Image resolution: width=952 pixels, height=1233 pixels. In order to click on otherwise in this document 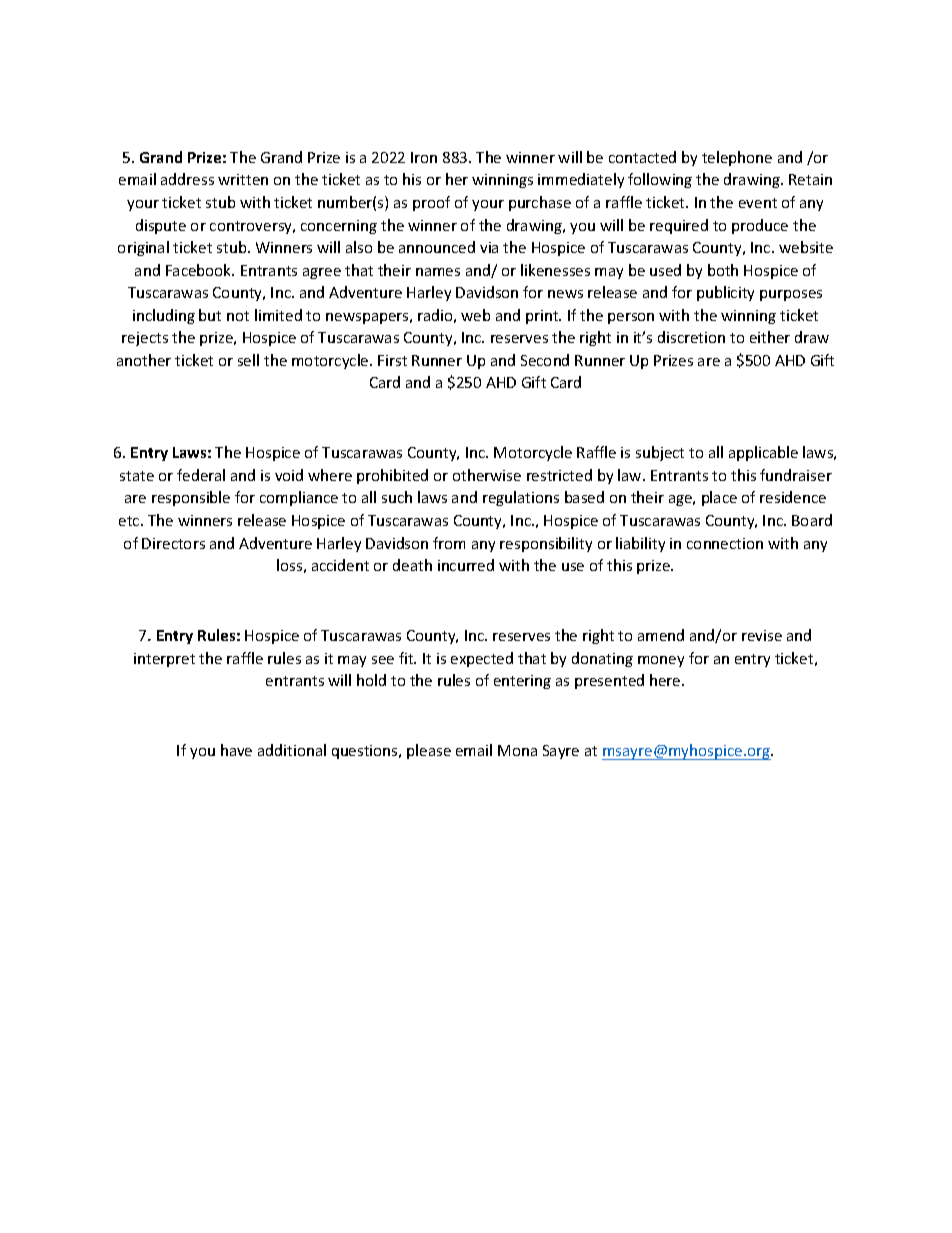, I will do `click(487, 475)`.
